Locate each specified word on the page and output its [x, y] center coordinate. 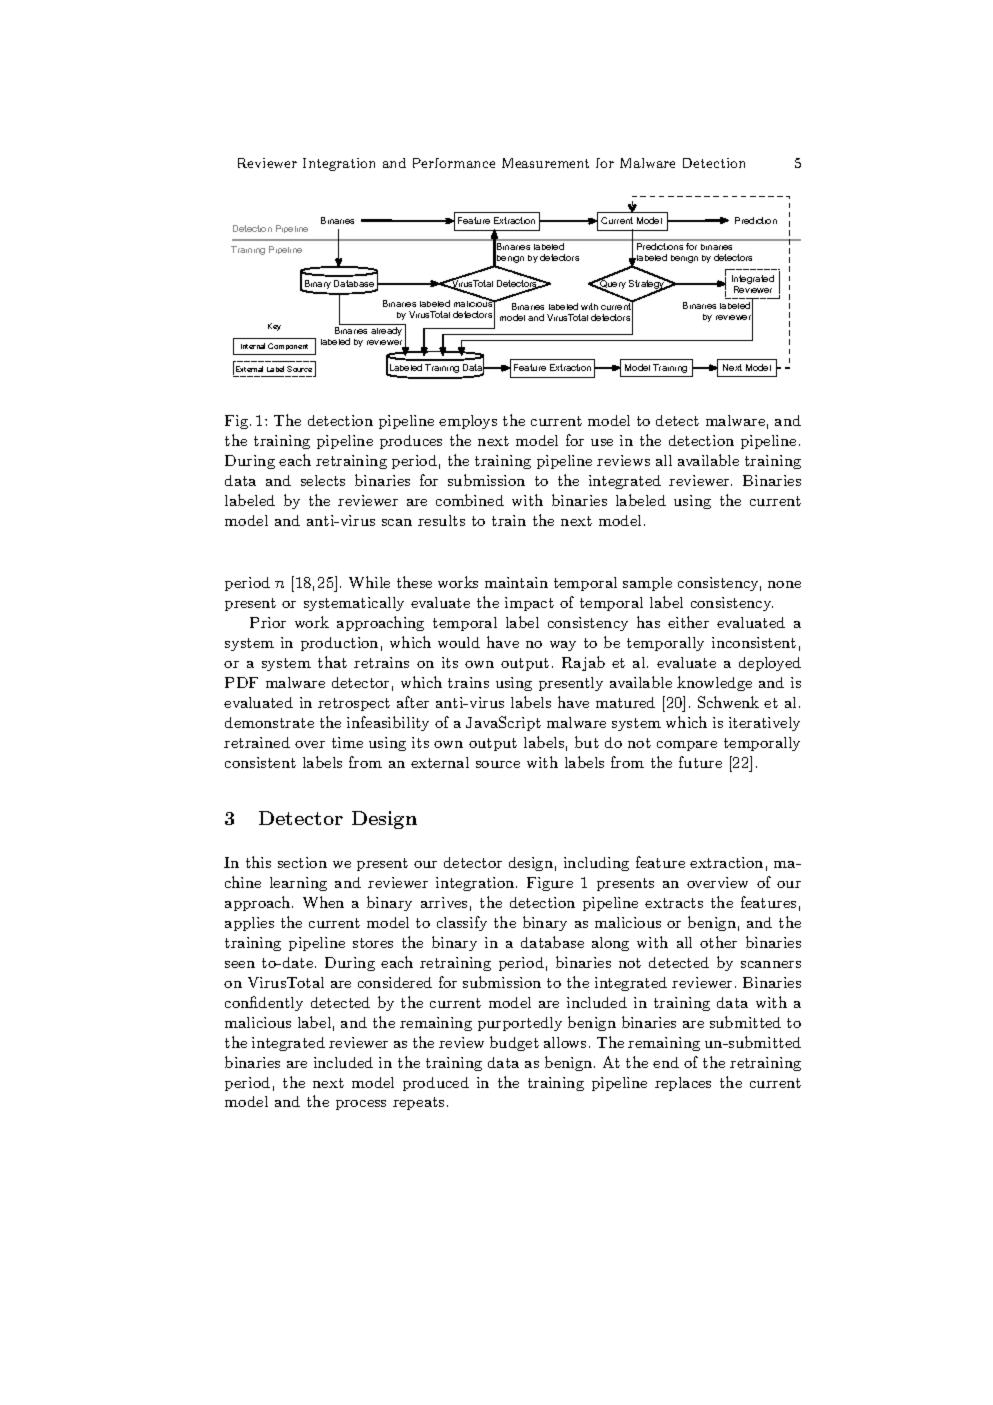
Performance [454, 163]
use [602, 442]
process [361, 1105]
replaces [683, 1084]
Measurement [545, 163]
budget [514, 1043]
